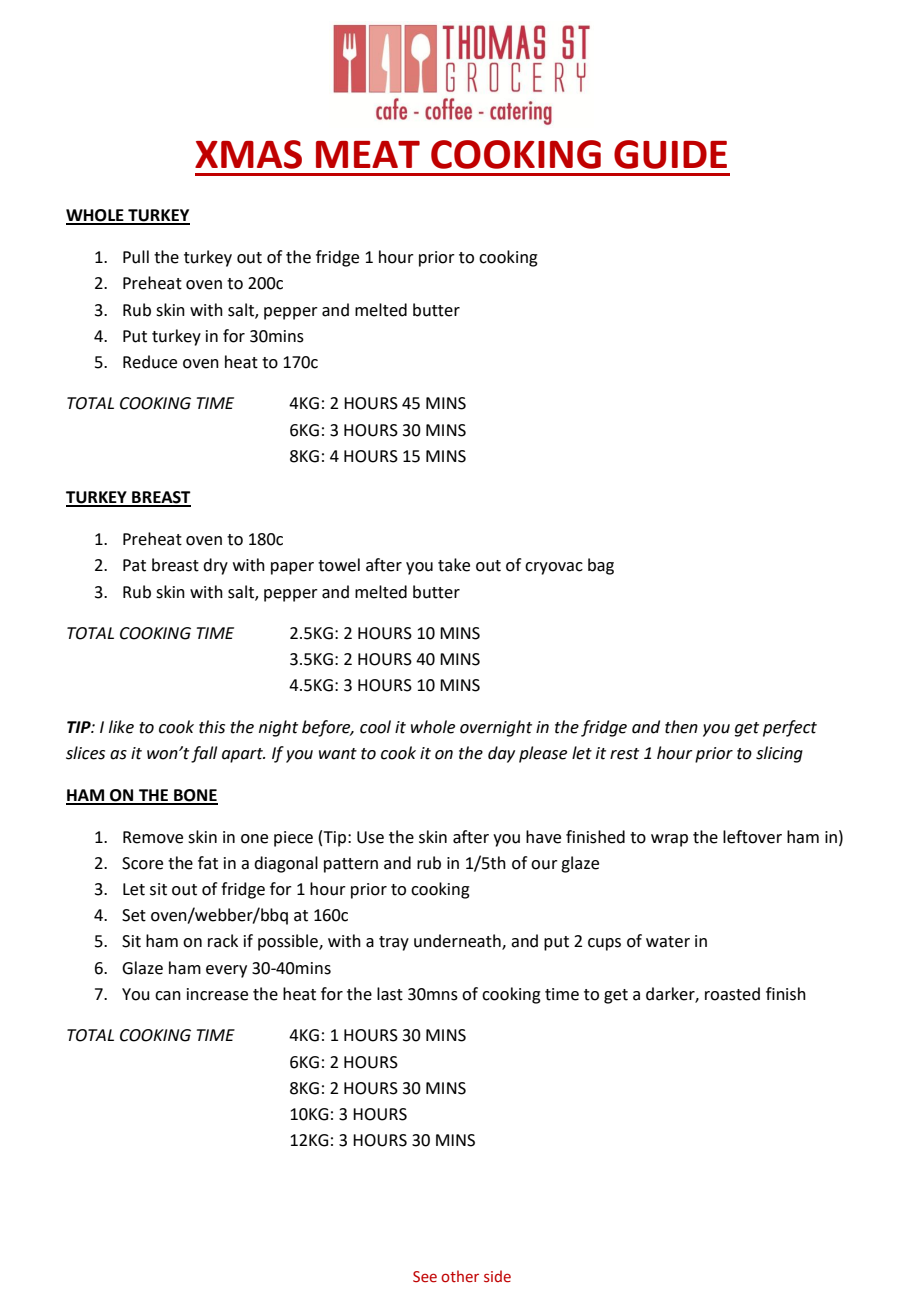  I want to click on Score, so click(142, 863).
